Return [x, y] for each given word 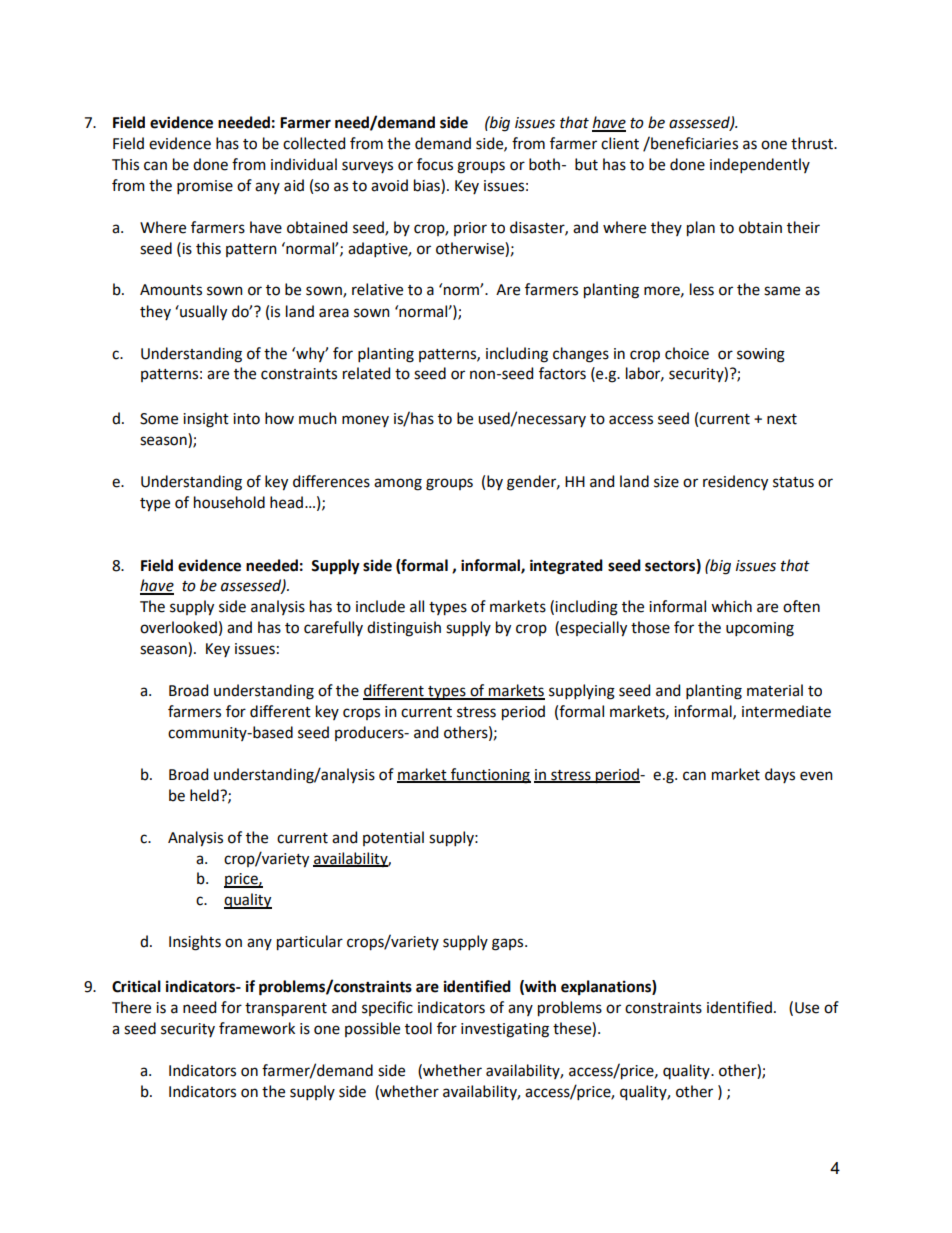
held [205, 795]
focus [435, 164]
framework [257, 1028]
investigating [505, 1030]
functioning [490, 776]
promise [205, 187]
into [246, 419]
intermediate [786, 711]
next [782, 419]
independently [760, 165]
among [398, 484]
